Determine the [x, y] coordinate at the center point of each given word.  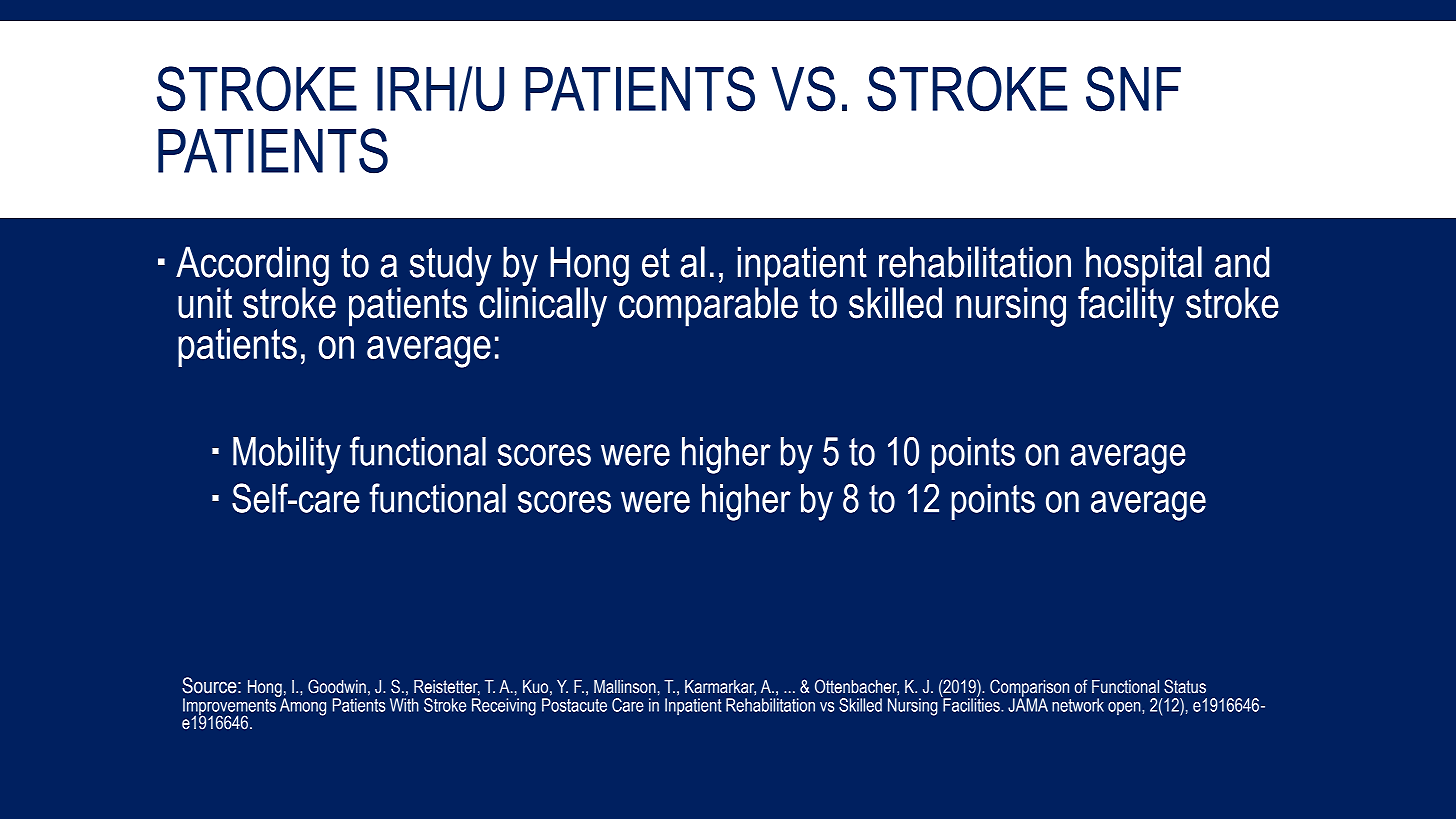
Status [1185, 686]
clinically [542, 306]
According [252, 267]
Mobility [287, 455]
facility [1126, 306]
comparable [707, 306]
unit [205, 303]
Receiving [504, 707]
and [1242, 262]
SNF [1133, 89]
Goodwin [337, 686]
